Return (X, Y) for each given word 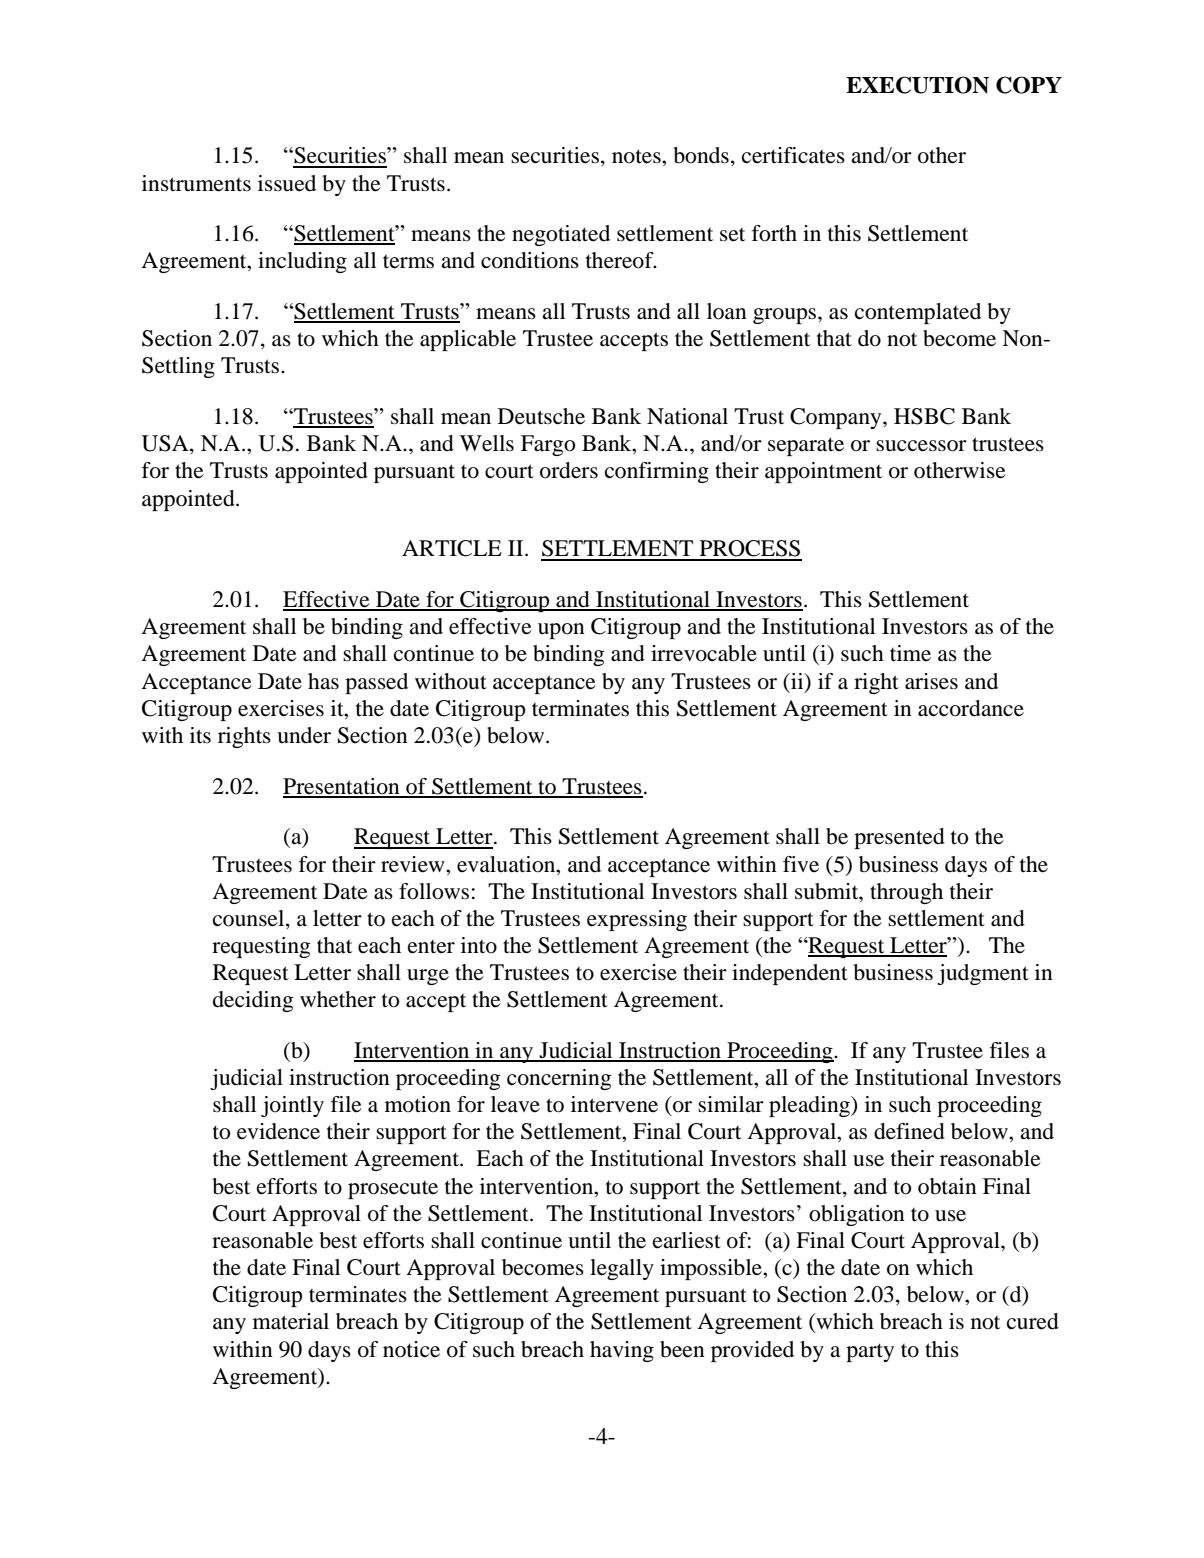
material (291, 1321)
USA (166, 444)
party (870, 1352)
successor (921, 446)
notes (637, 156)
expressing (637, 920)
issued (287, 183)
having (622, 1351)
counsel (250, 919)
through (906, 893)
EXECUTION (917, 85)
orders (569, 470)
